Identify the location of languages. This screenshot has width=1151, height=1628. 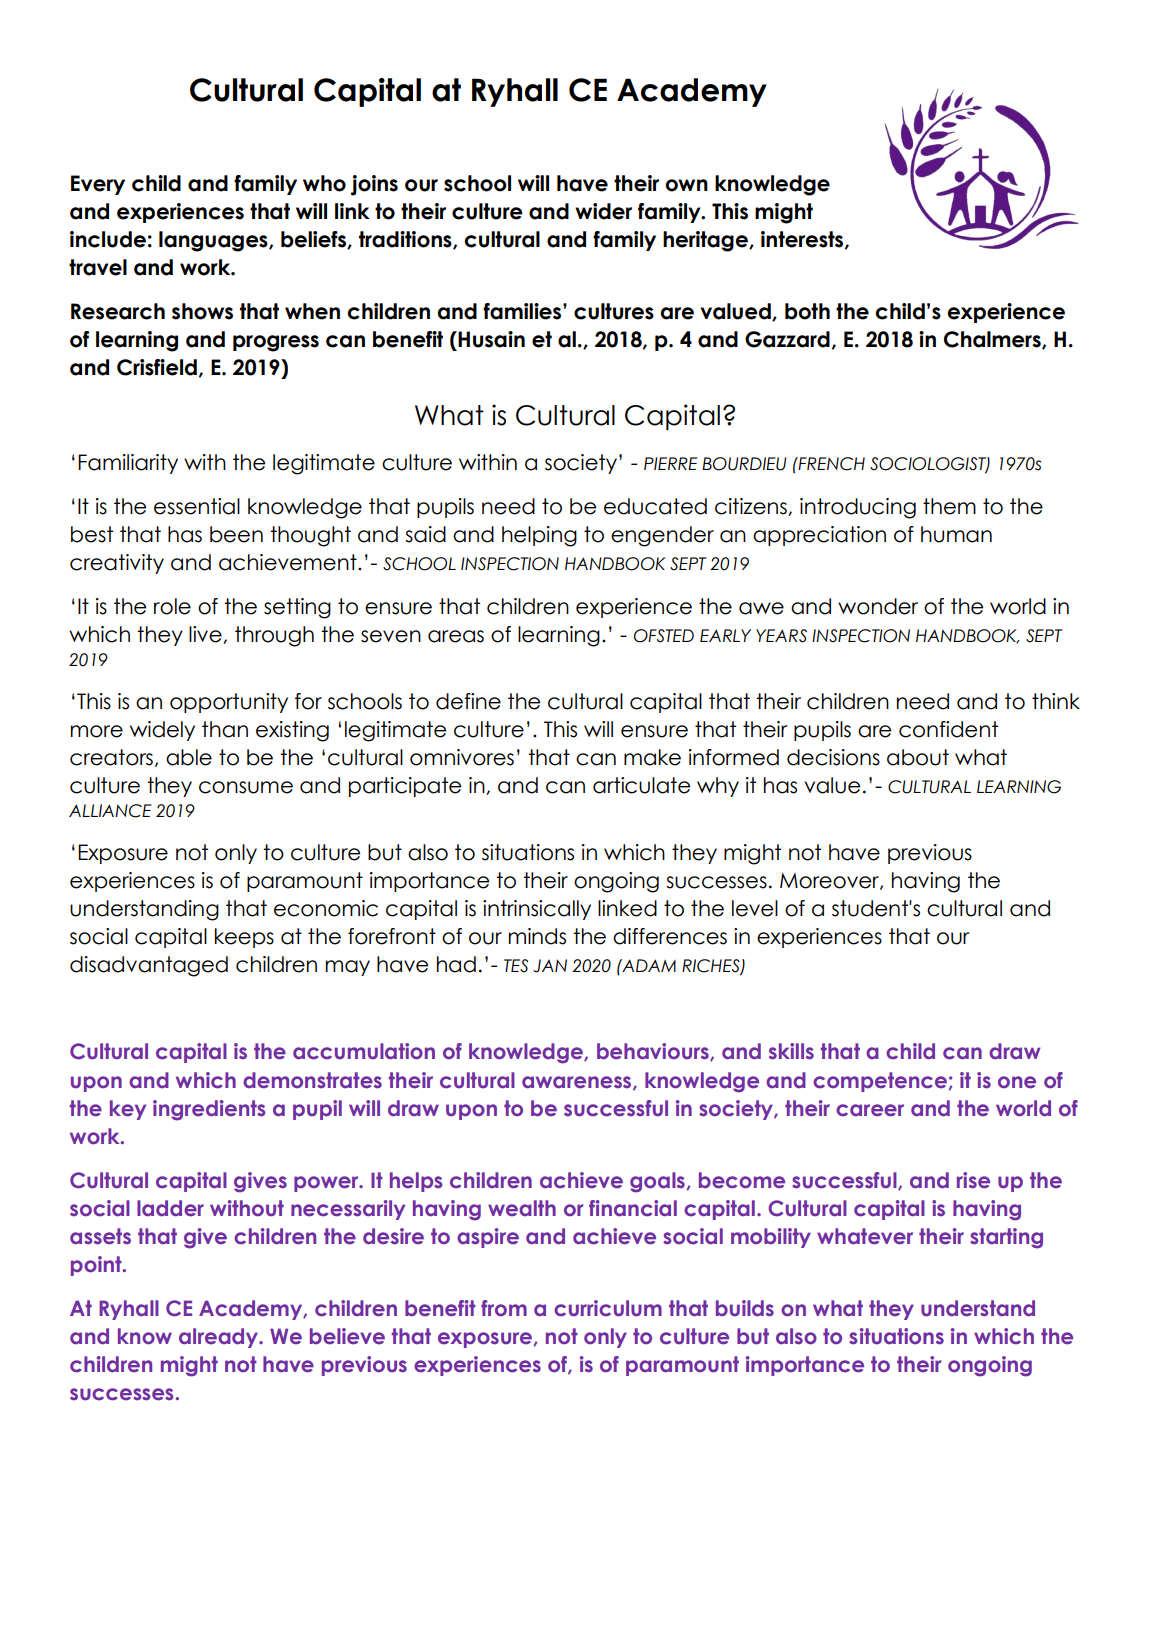
(214, 241).
